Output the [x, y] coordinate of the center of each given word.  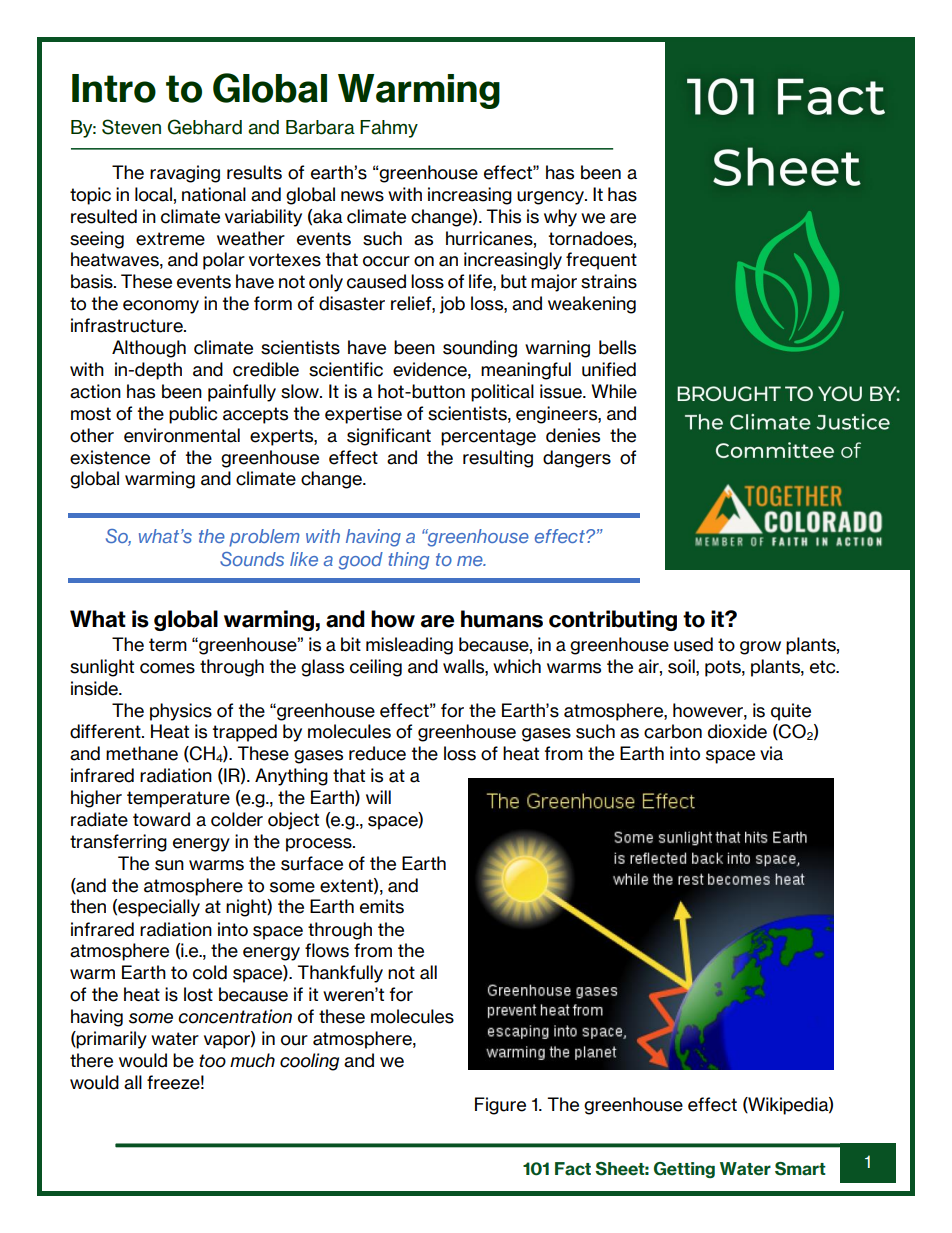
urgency [552, 198]
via [771, 753]
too [212, 1061]
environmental [182, 435]
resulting [498, 459]
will [378, 797]
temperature [178, 799]
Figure [500, 1106]
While [614, 391]
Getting [684, 1170]
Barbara [320, 127]
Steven [131, 127]
